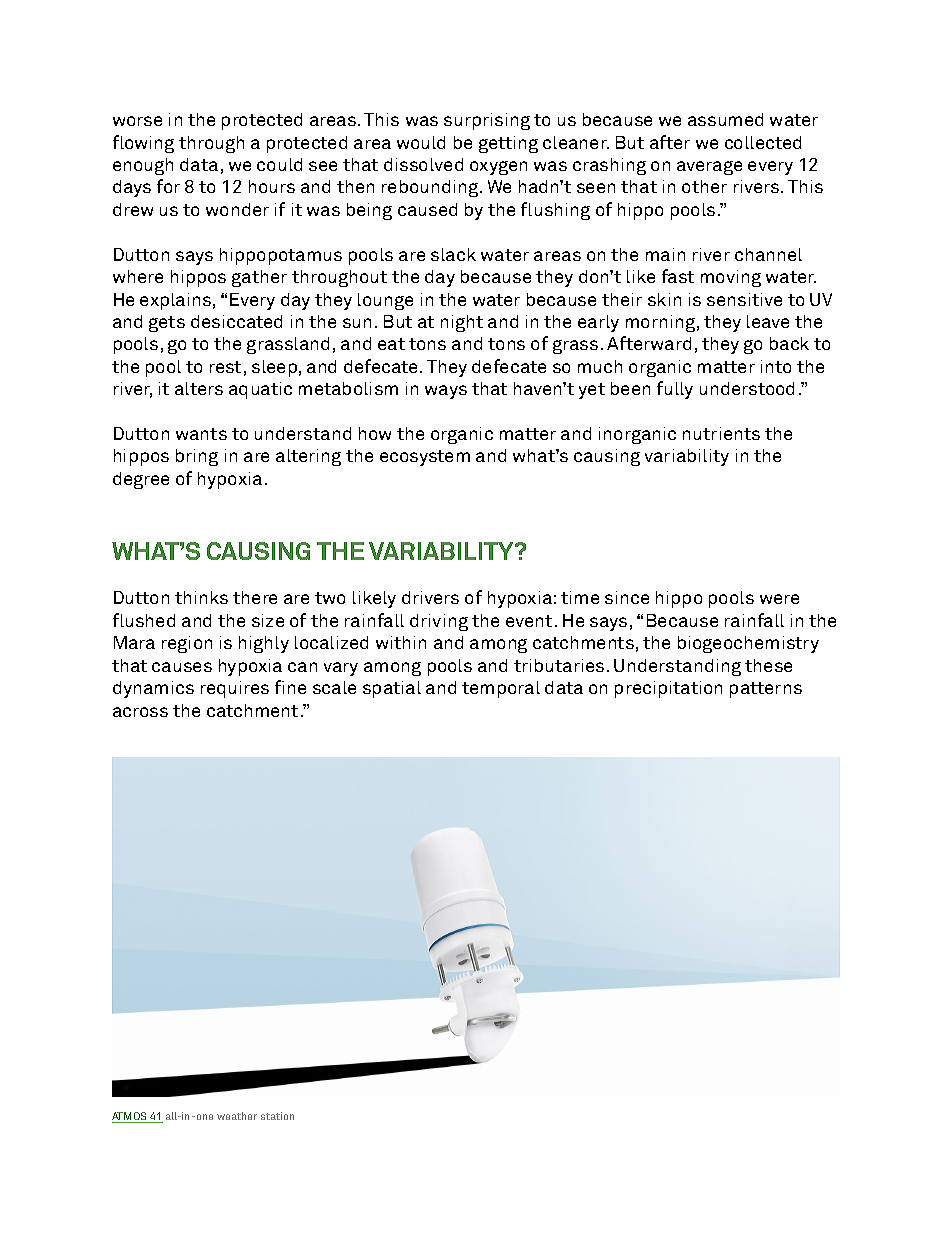  Describe the element at coordinates (425, 458) in the screenshot. I see `ecosystem` at that location.
